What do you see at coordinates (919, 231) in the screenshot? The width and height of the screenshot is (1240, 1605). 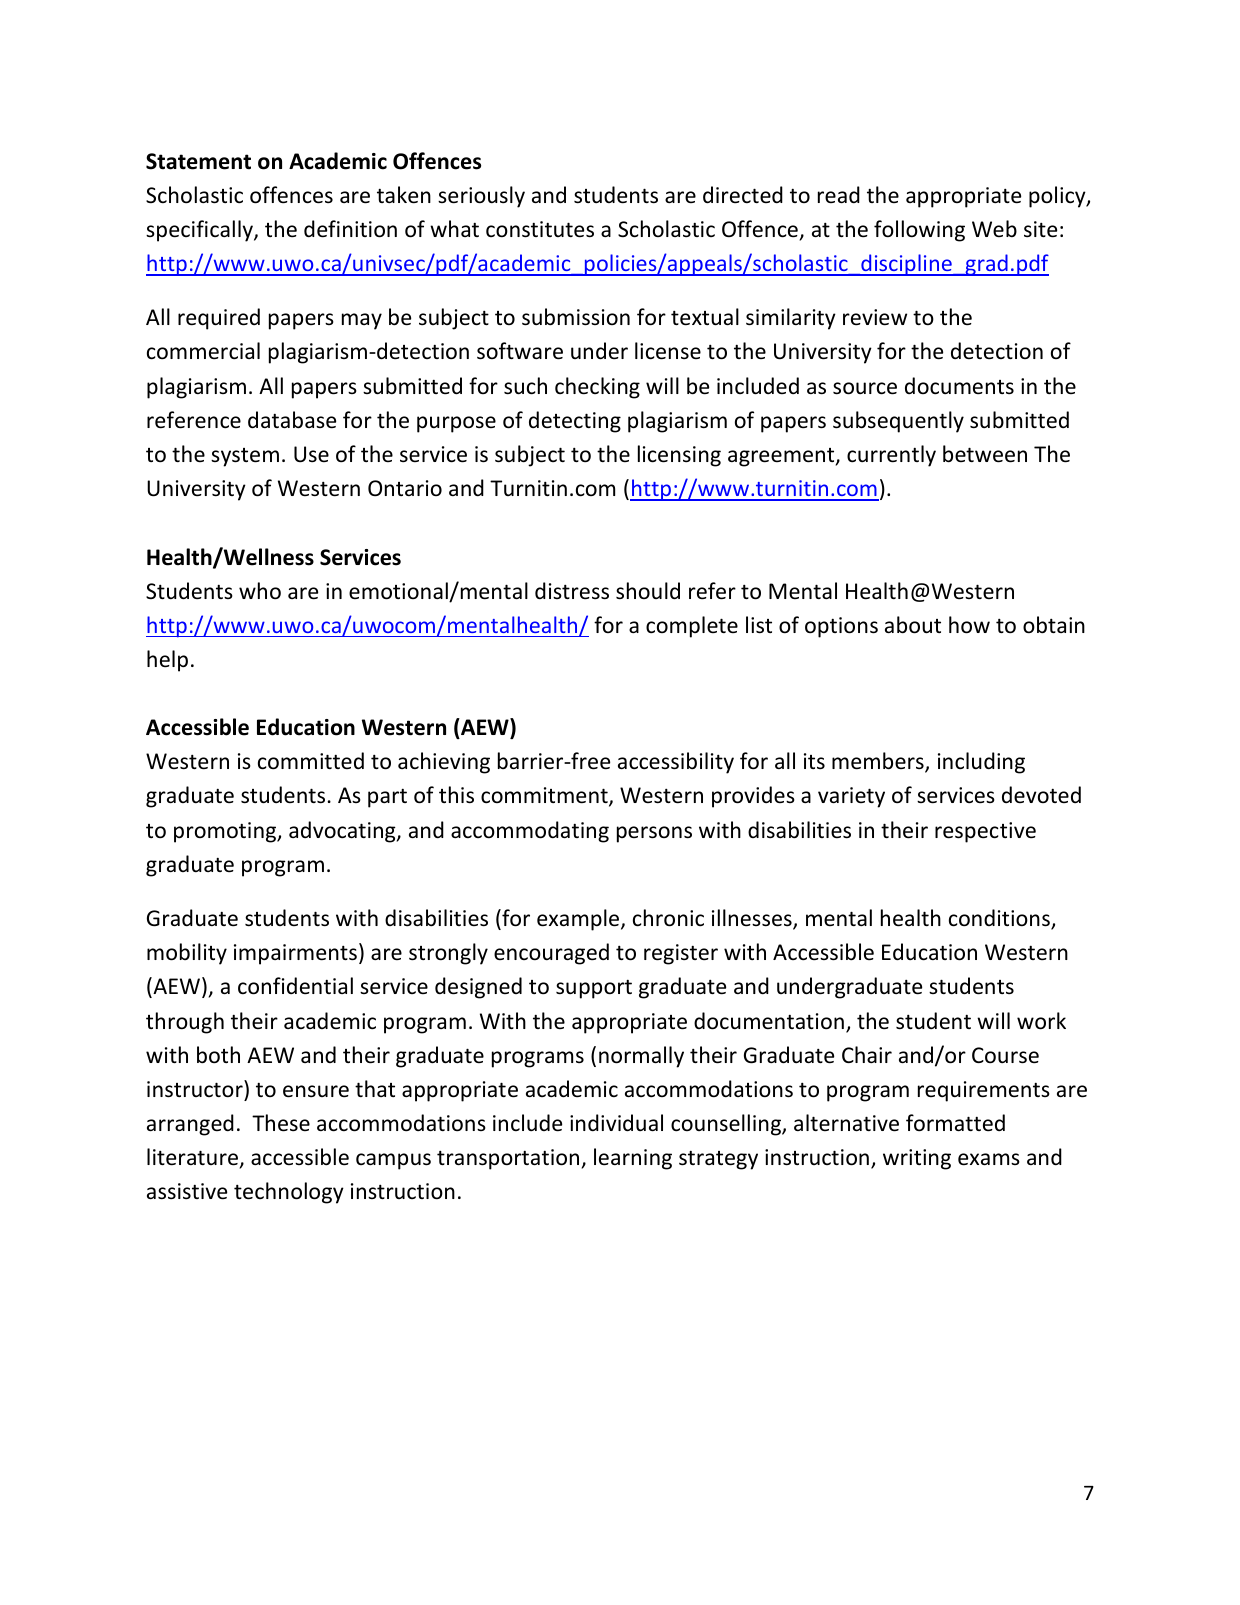 I see `following` at bounding box center [919, 231].
